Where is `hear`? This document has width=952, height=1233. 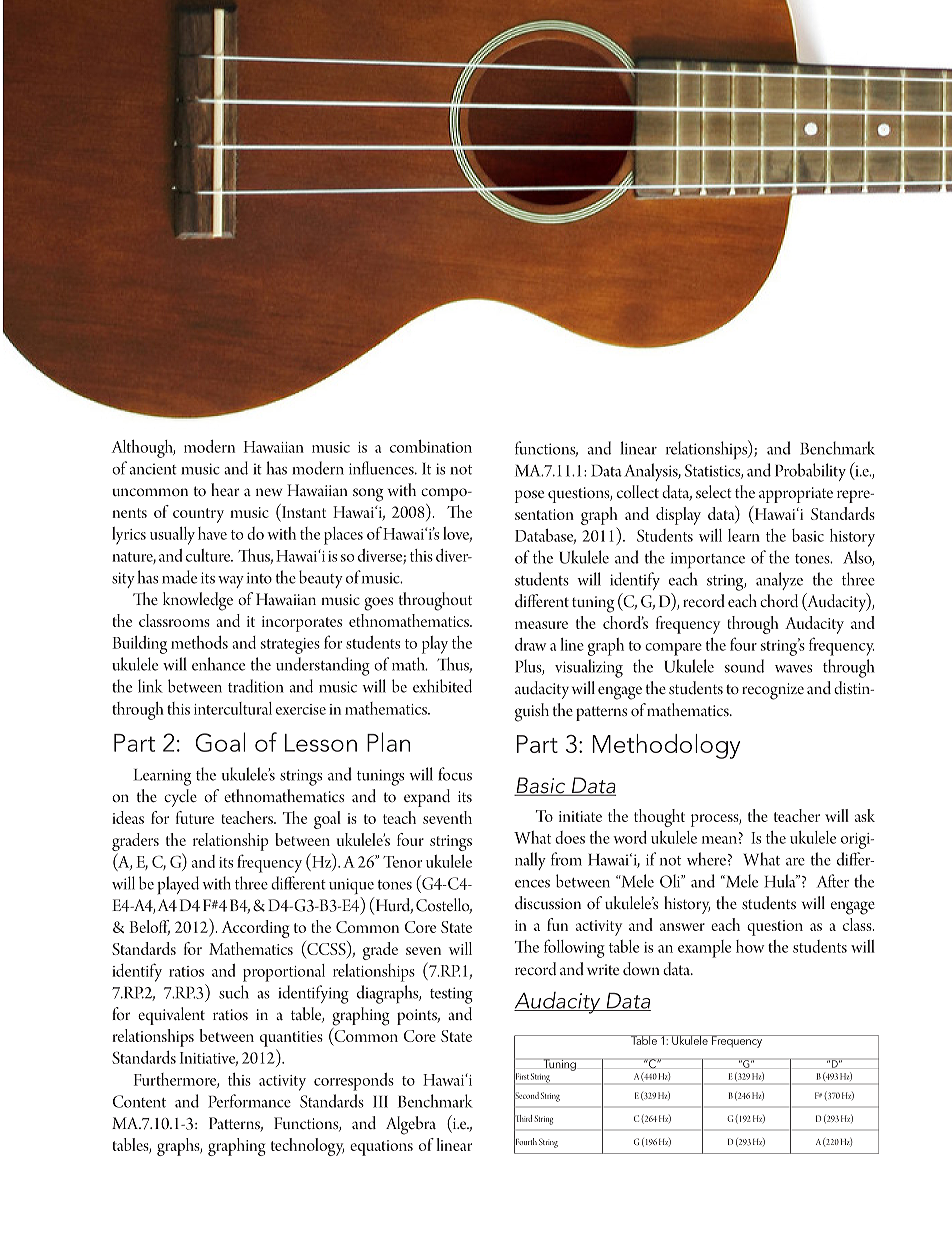
hear is located at coordinates (225, 489).
